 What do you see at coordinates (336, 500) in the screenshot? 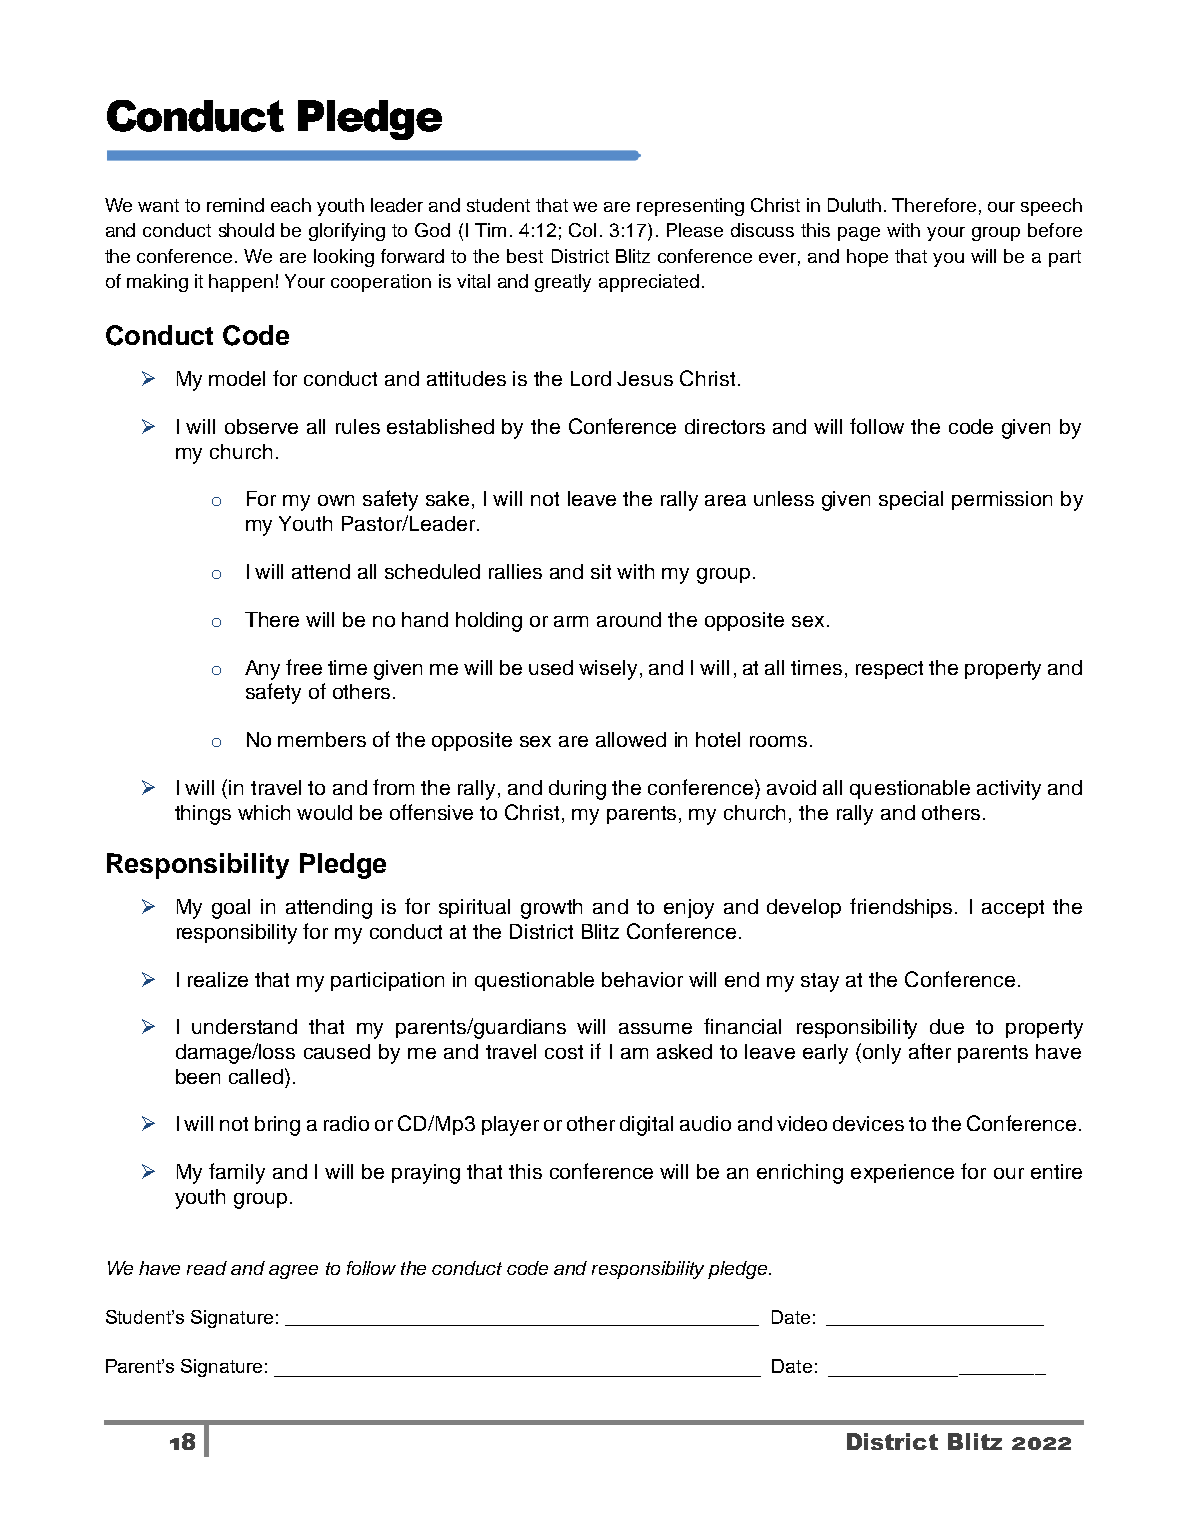
I see `own` at bounding box center [336, 500].
